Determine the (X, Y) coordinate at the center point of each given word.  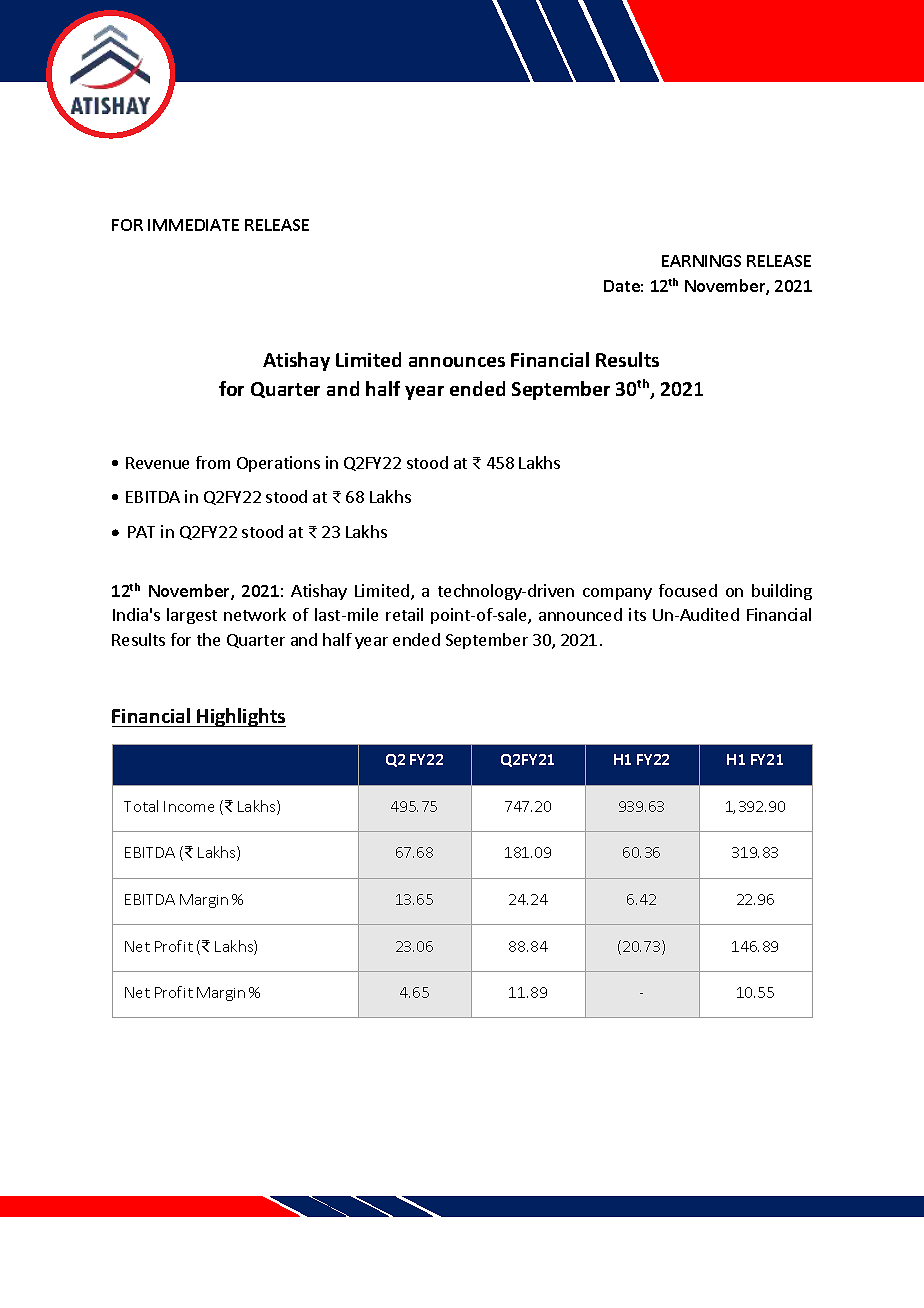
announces (457, 362)
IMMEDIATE (193, 225)
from (213, 462)
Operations (278, 464)
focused (688, 590)
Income (189, 806)
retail (404, 614)
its (637, 614)
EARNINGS (701, 261)
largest (192, 616)
